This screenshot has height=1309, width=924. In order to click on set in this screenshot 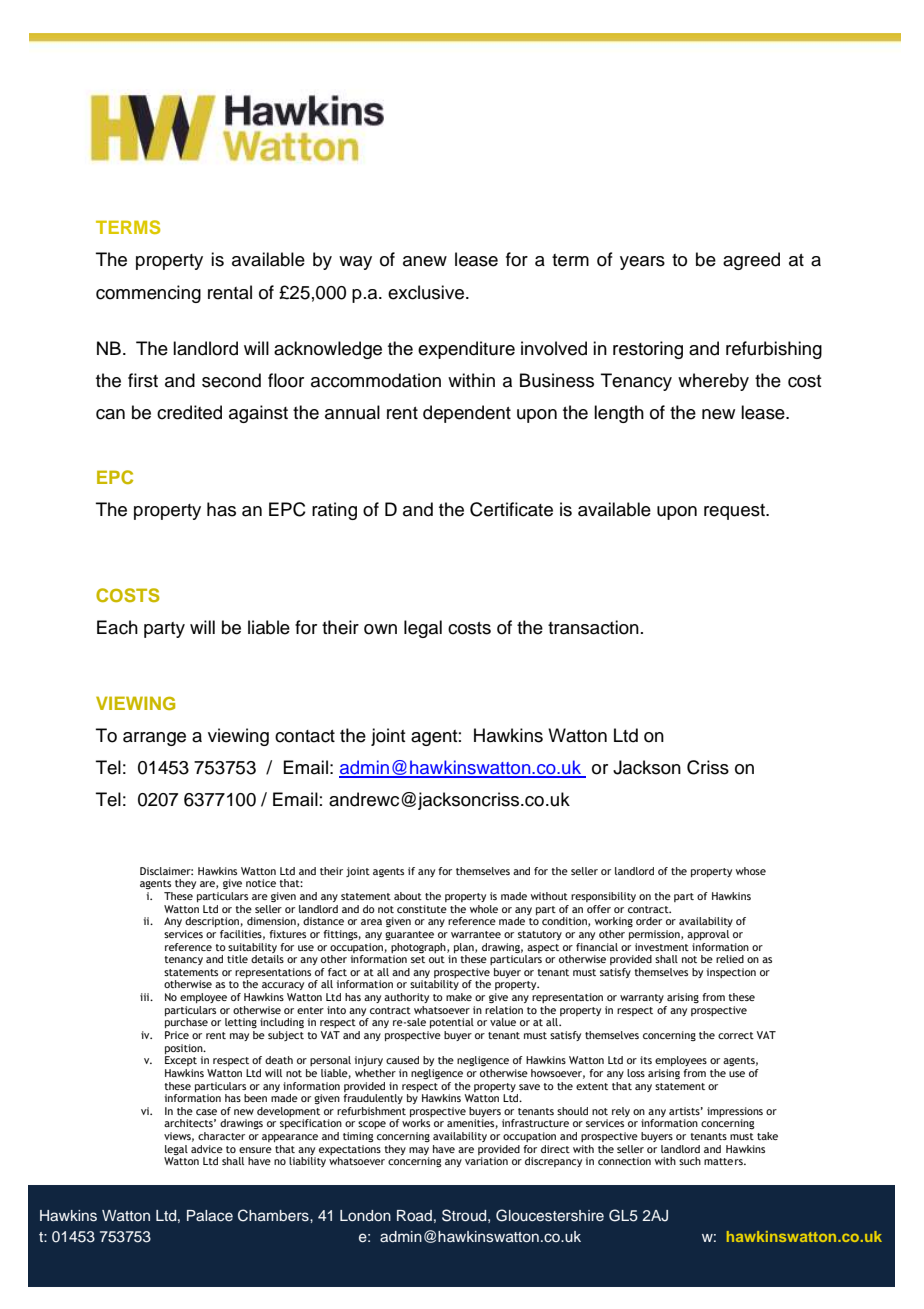, I will do `click(418, 959)`.
